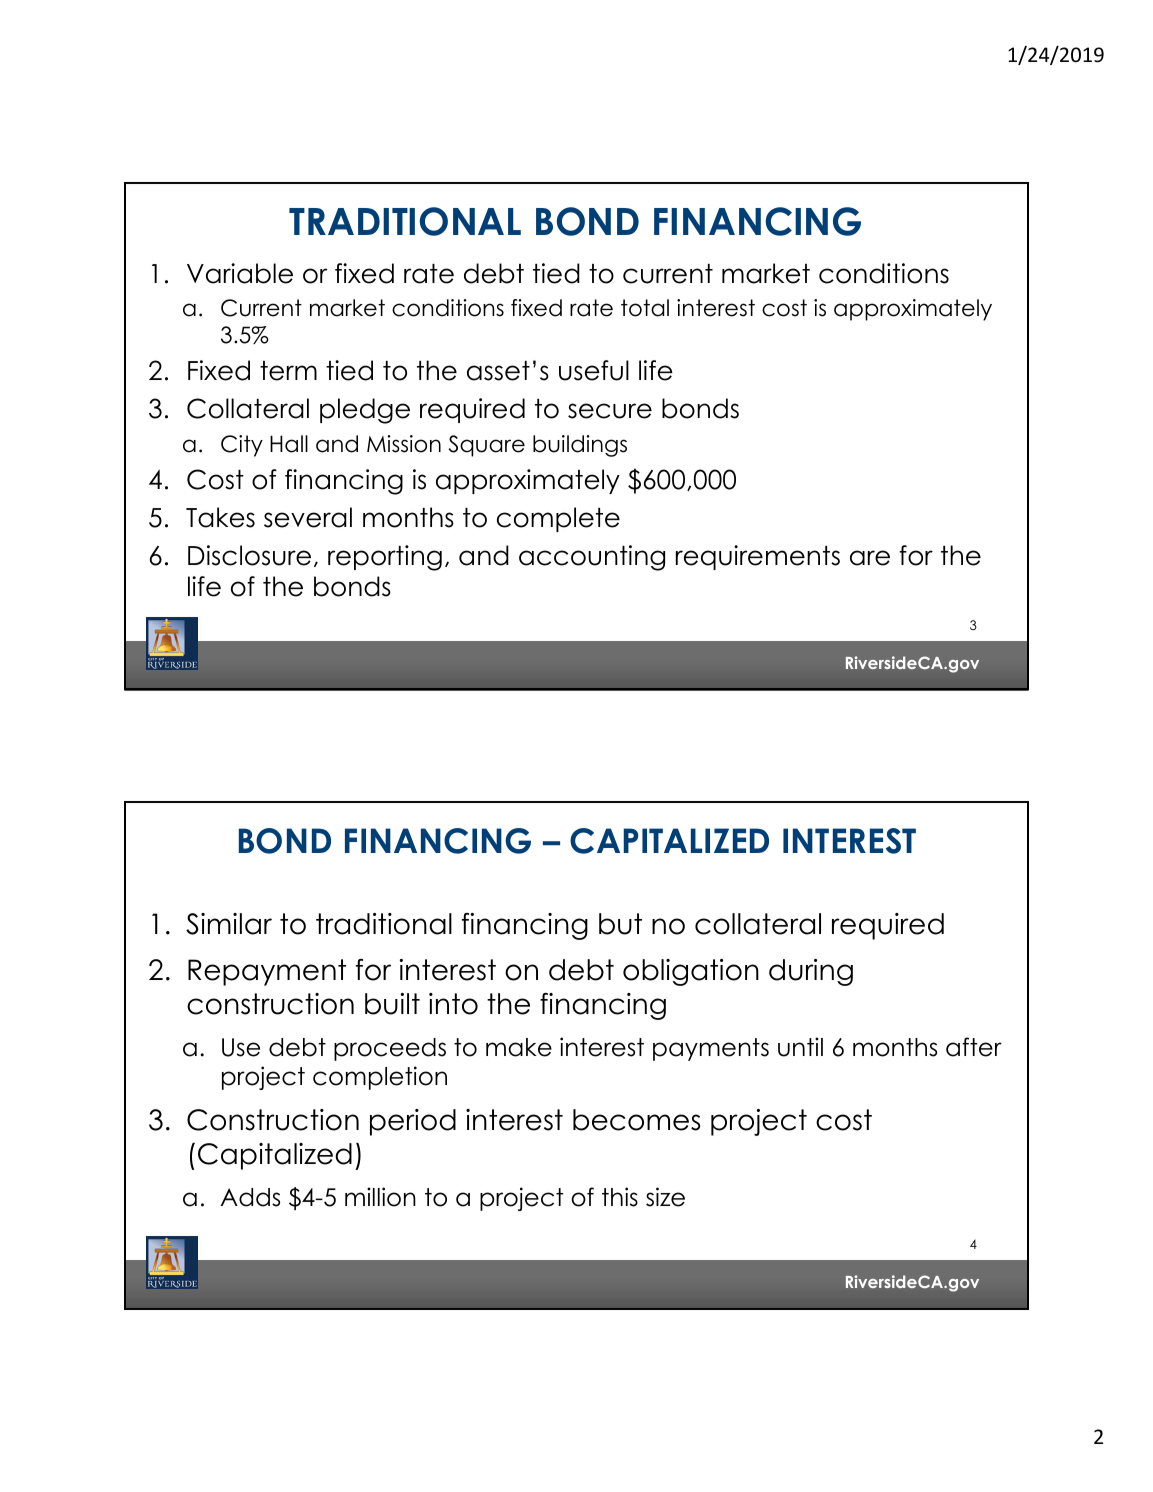 This image has height=1492, width=1153. What do you see at coordinates (594, 370) in the image?
I see `useful` at bounding box center [594, 370].
